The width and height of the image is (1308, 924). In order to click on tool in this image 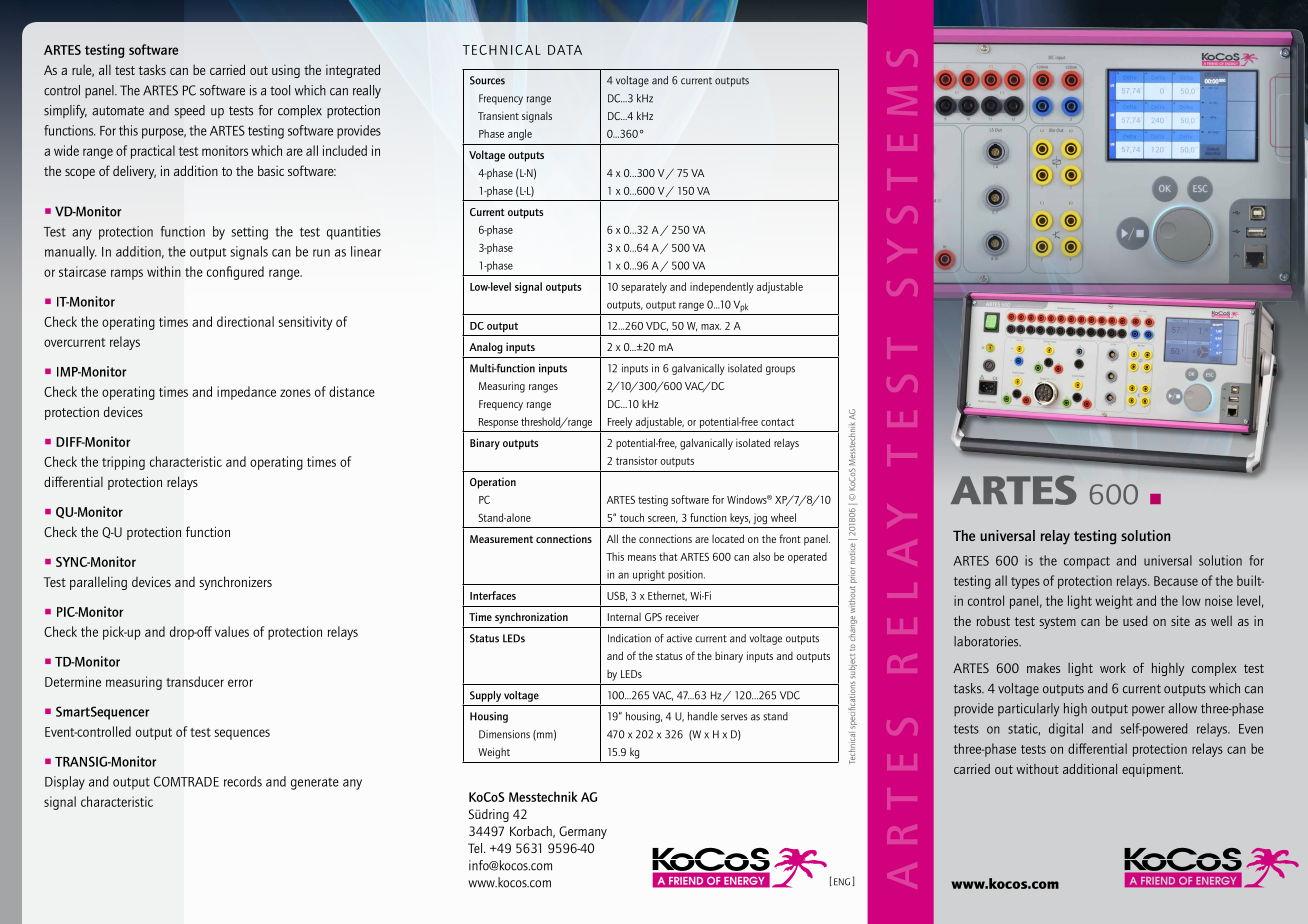, I will do `click(280, 90)`.
